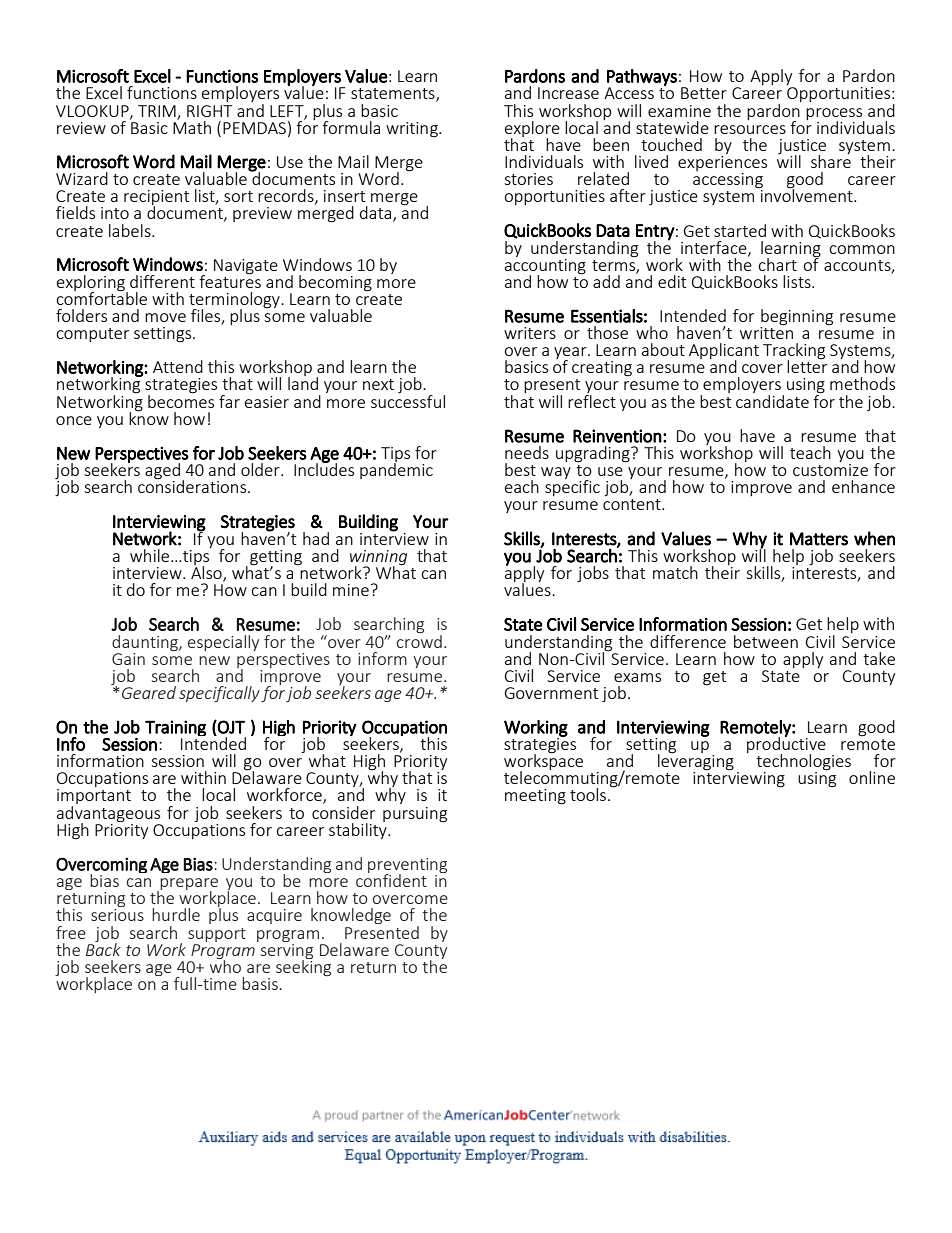 This document has height=1233, width=952. I want to click on writers, so click(530, 333).
